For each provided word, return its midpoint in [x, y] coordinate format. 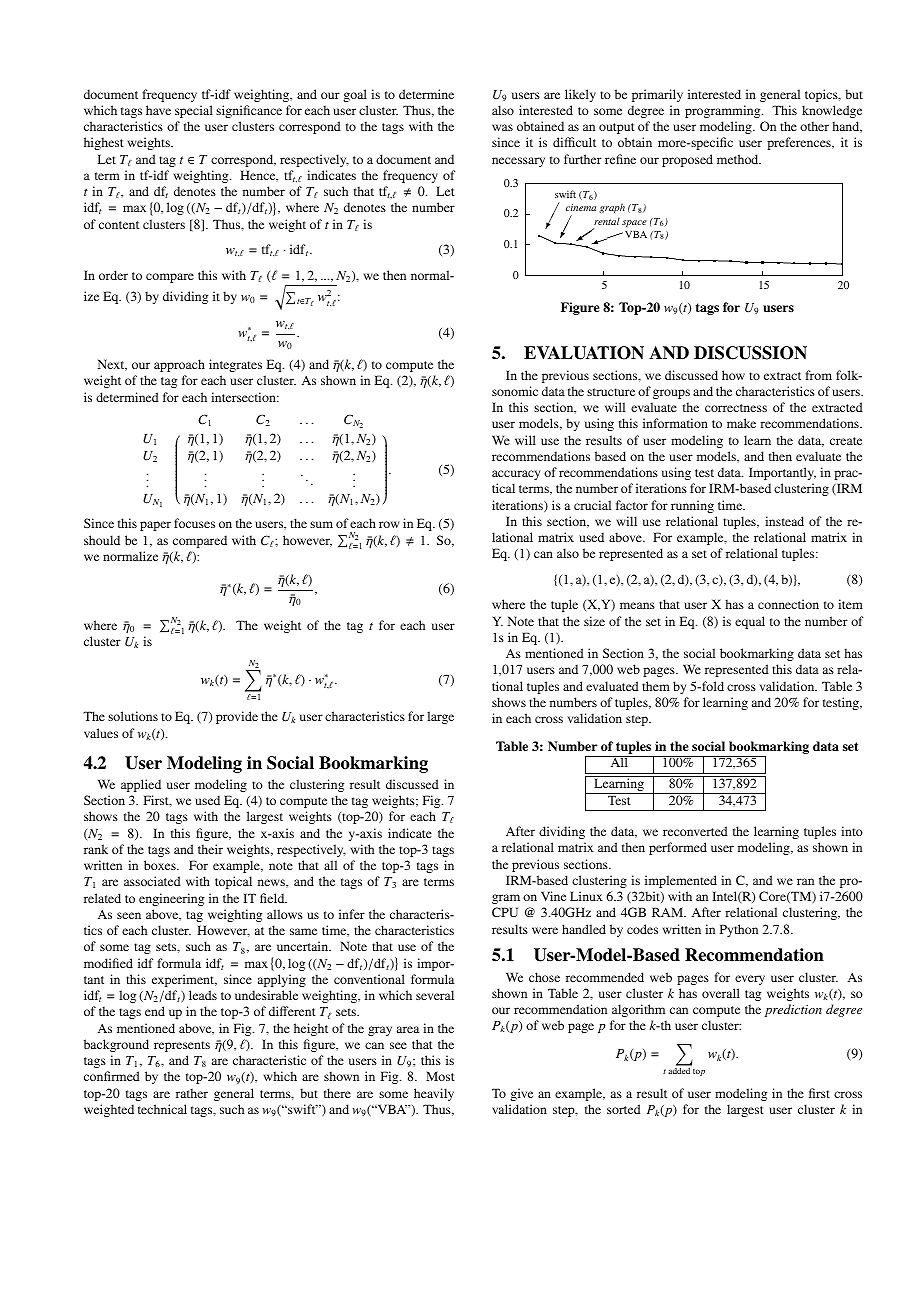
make [741, 423]
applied [141, 785]
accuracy [516, 475]
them [656, 686]
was [502, 127]
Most [440, 1076]
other [814, 126]
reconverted [695, 831]
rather [192, 1093]
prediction [793, 1010]
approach [179, 365]
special [194, 111]
